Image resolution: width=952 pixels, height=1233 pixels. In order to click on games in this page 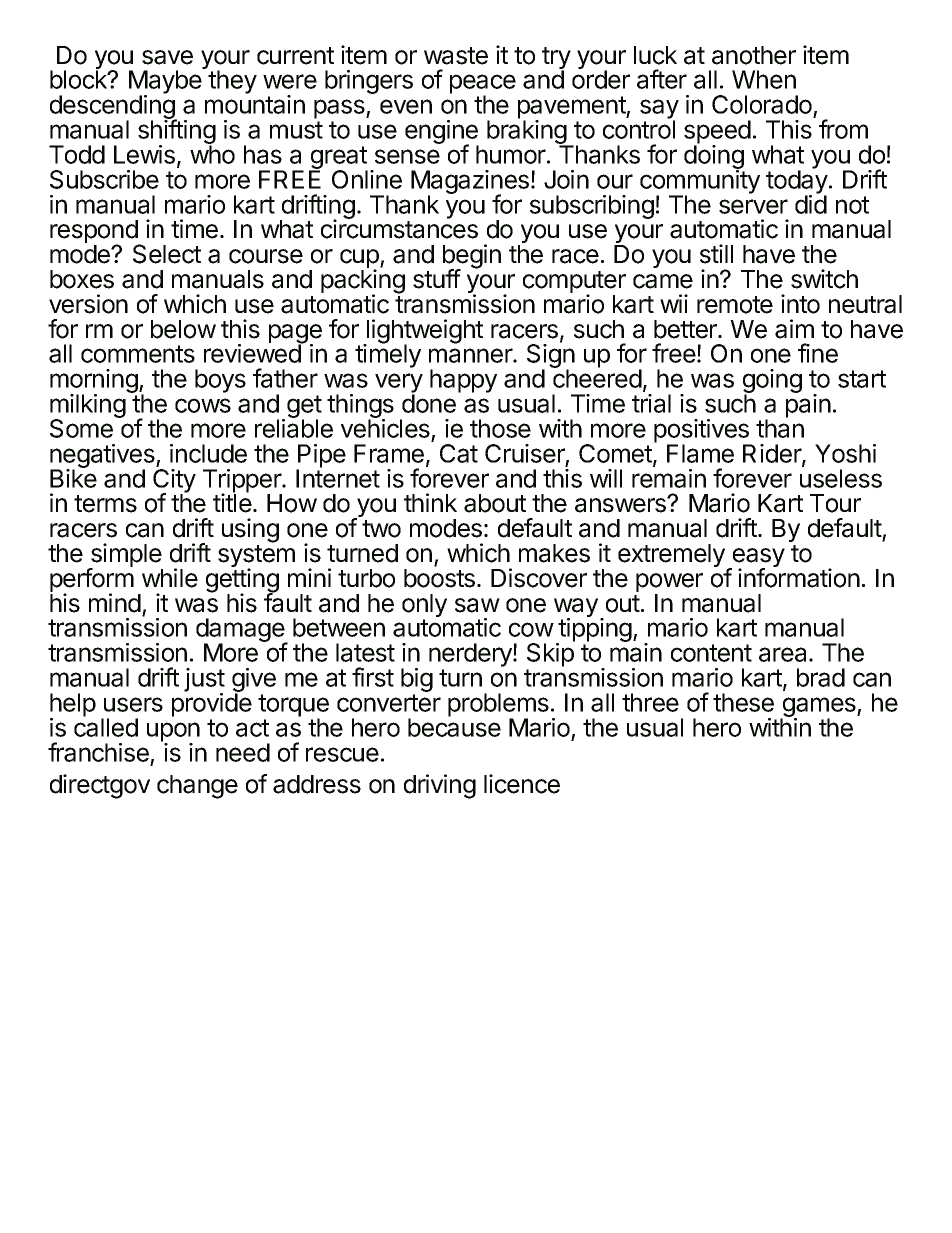, I will do `click(819, 708)`.
